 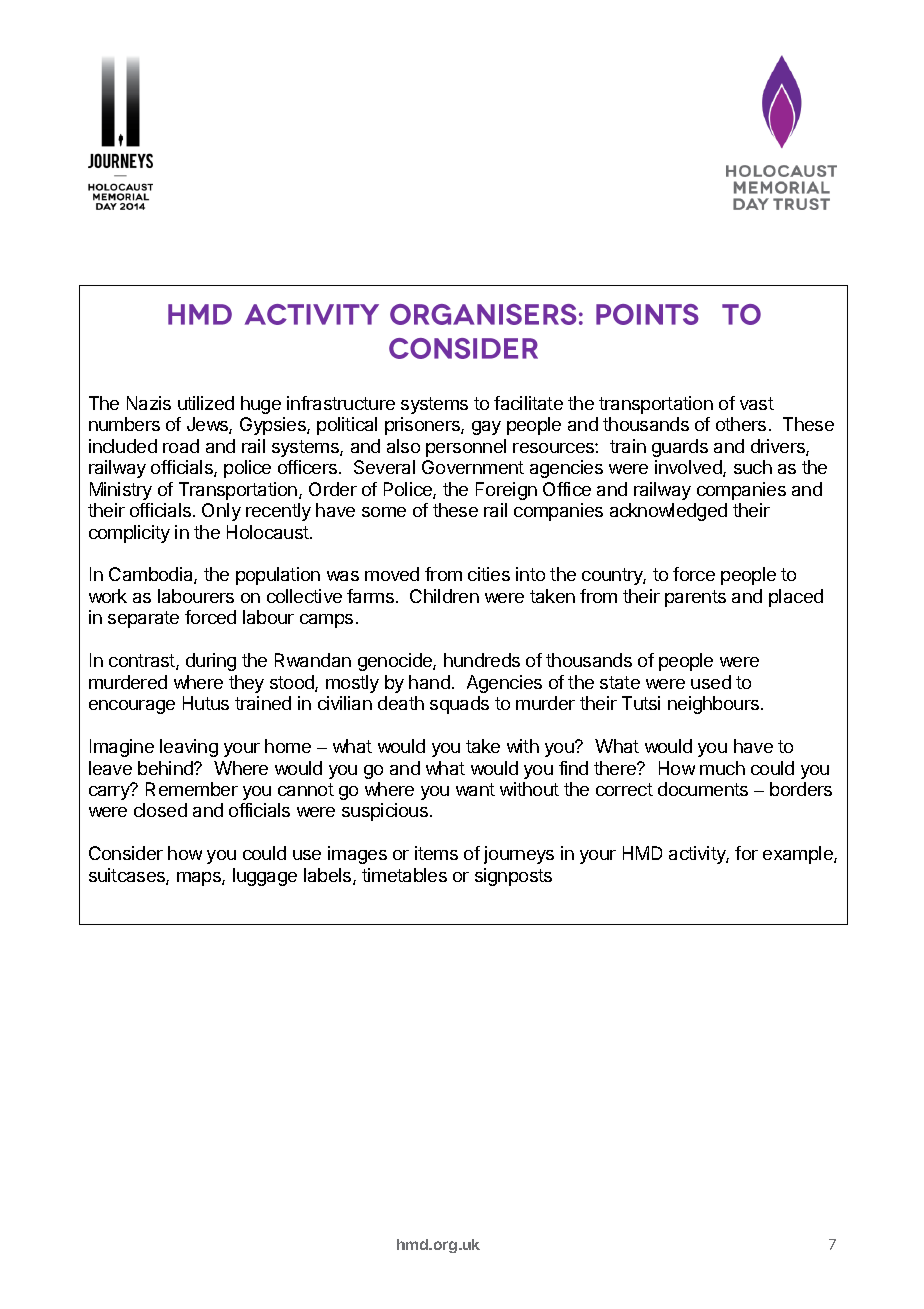 I want to click on gay, so click(x=486, y=428).
